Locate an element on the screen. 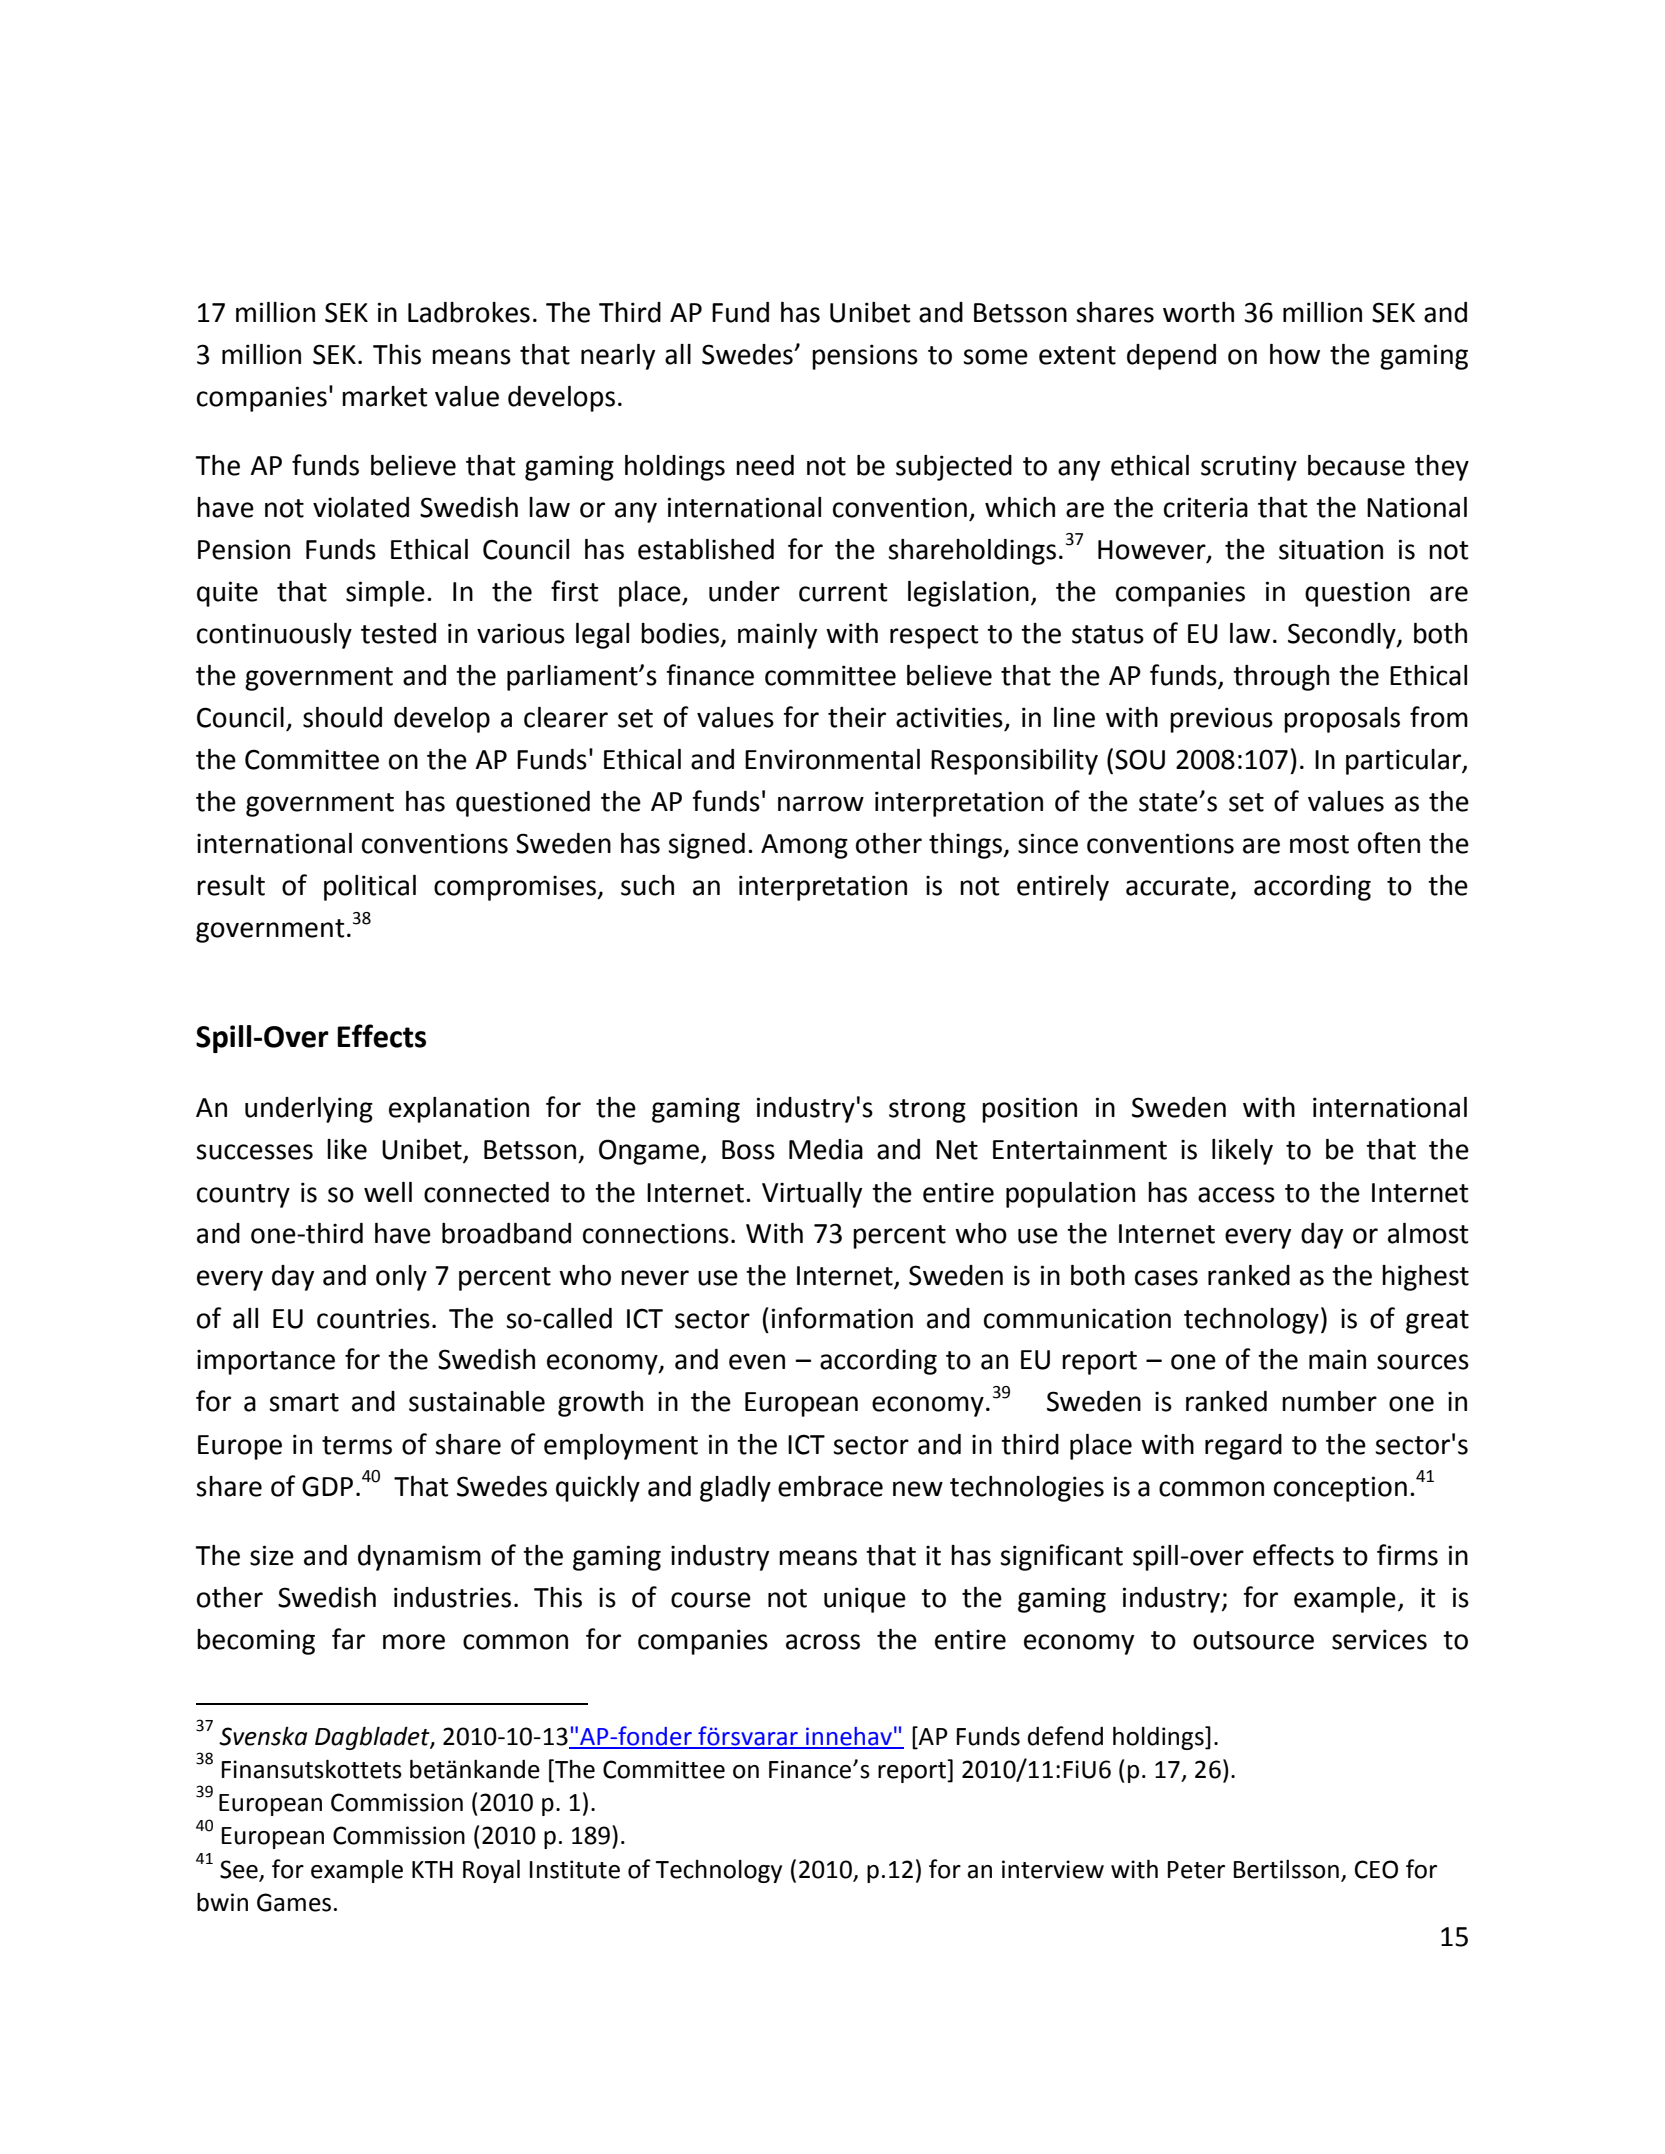 The width and height of the screenshot is (1665, 2154). explanation is located at coordinates (459, 1110).
